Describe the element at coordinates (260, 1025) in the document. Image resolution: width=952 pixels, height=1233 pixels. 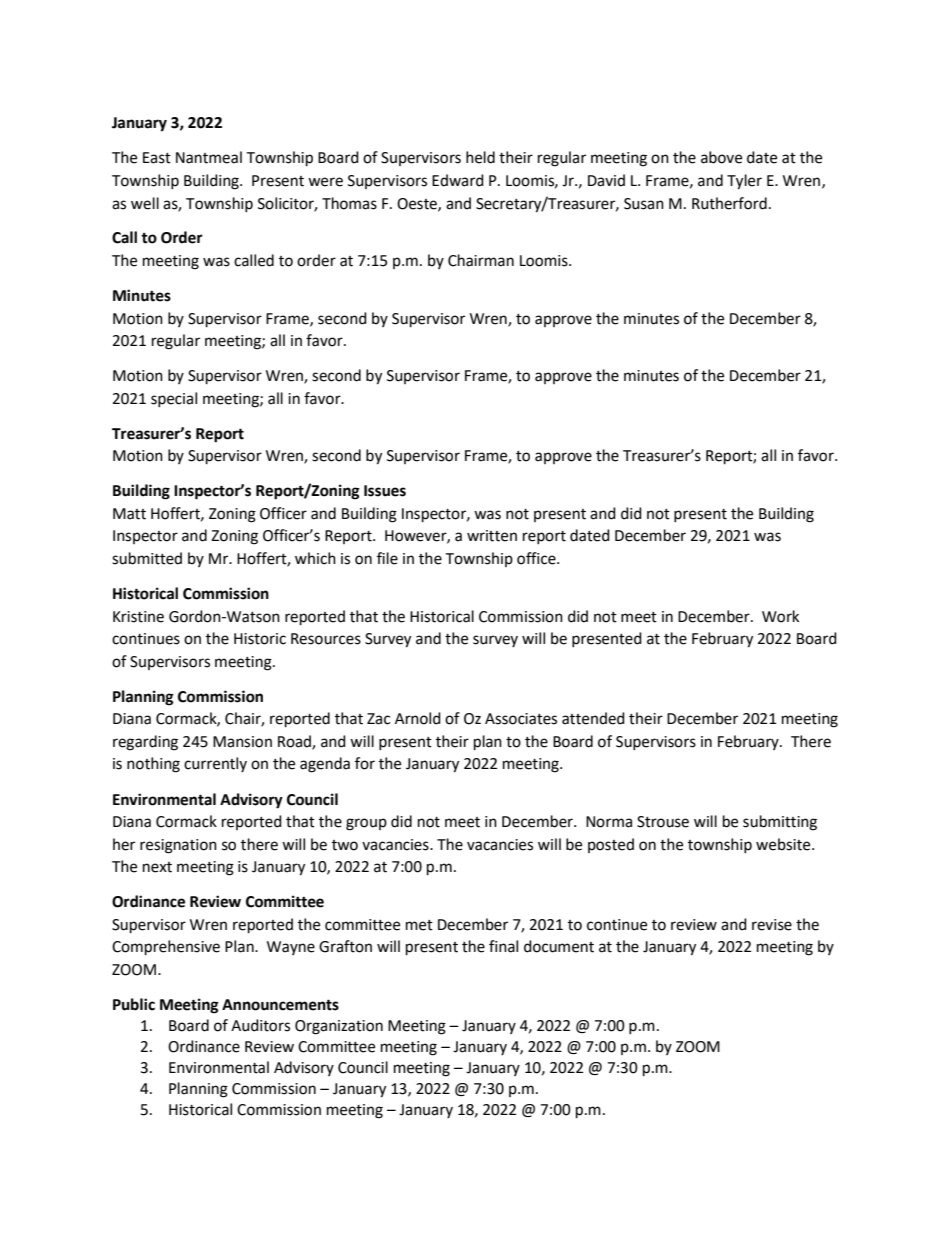
I see `Auditors` at that location.
